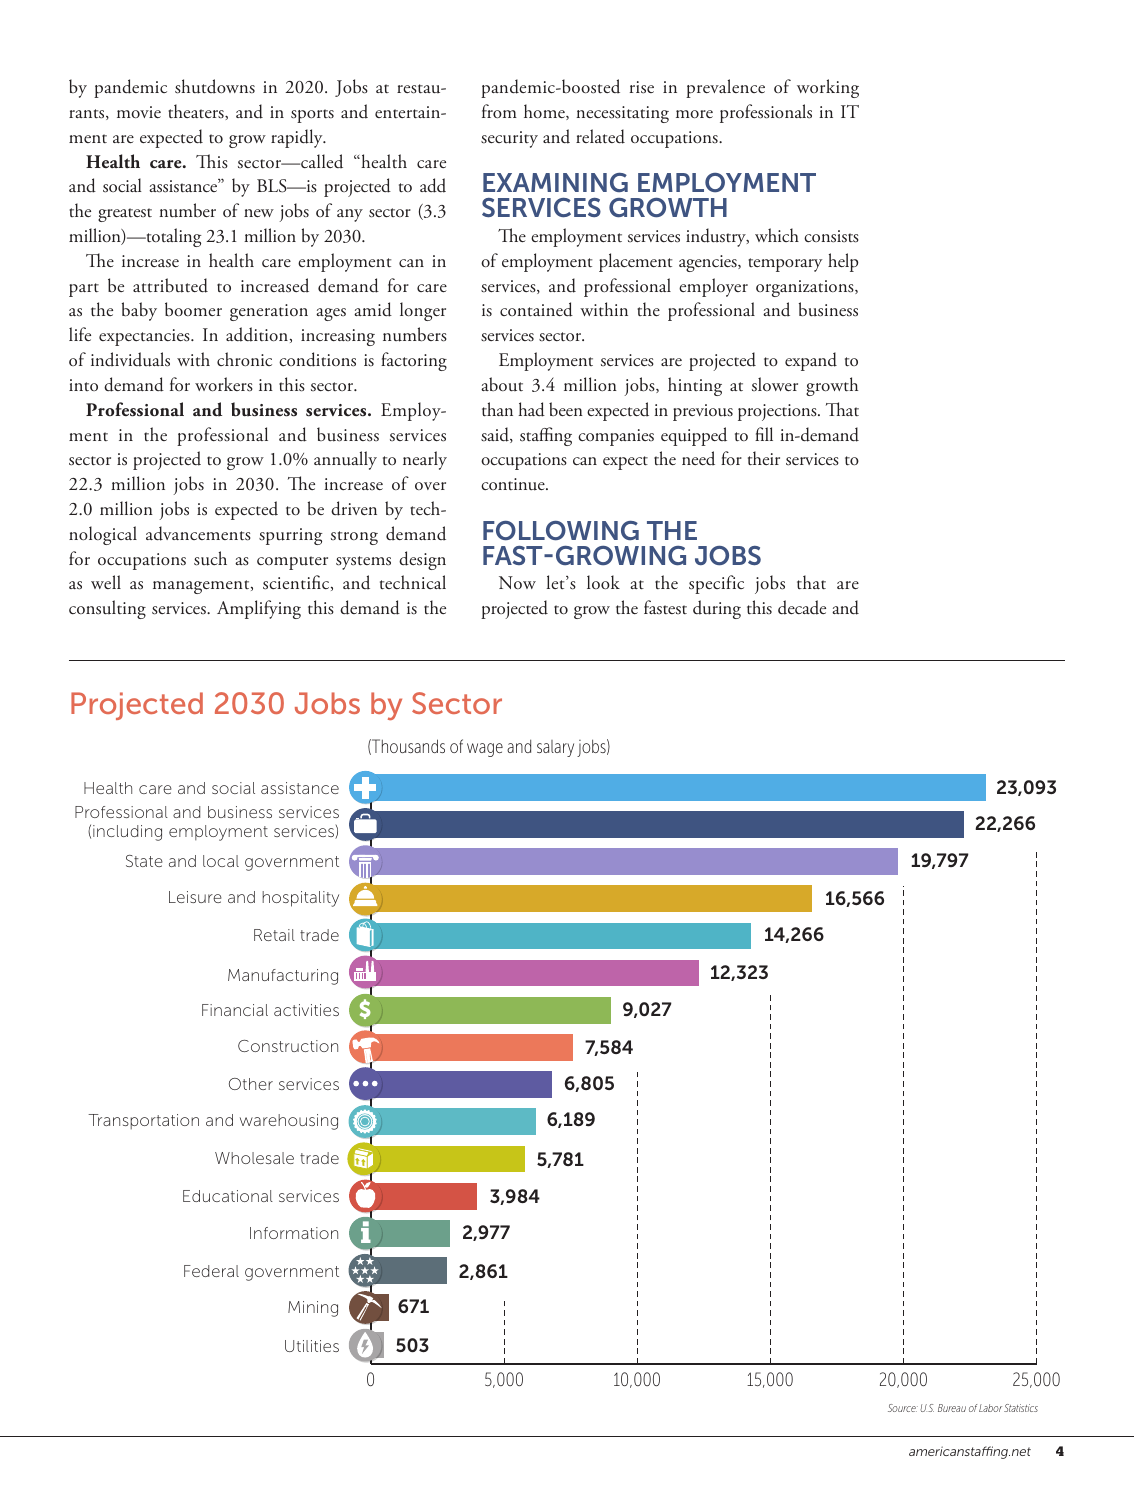  I want to click on home, so click(545, 112).
